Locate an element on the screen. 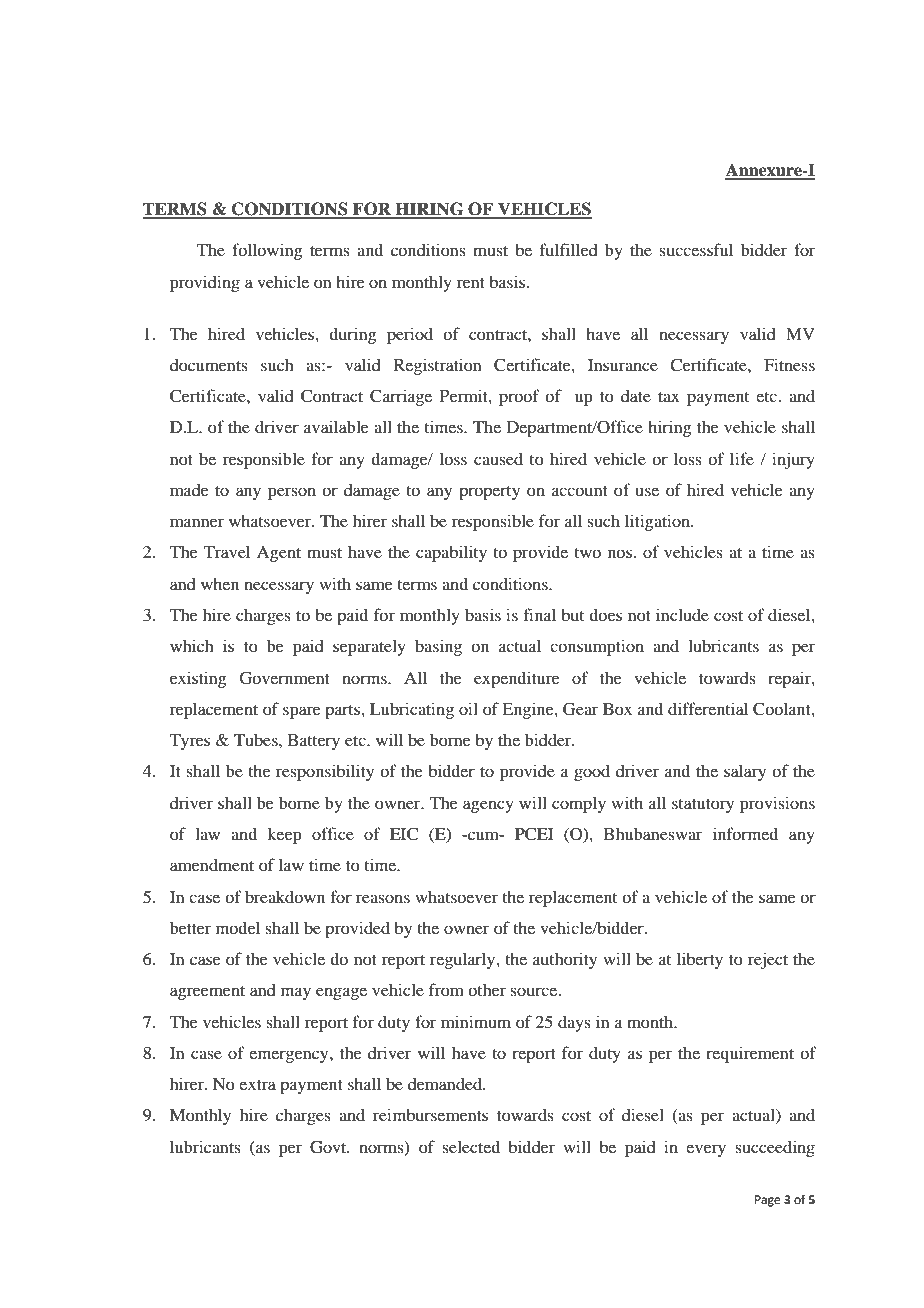 This screenshot has height=1308, width=924. include is located at coordinates (682, 614).
